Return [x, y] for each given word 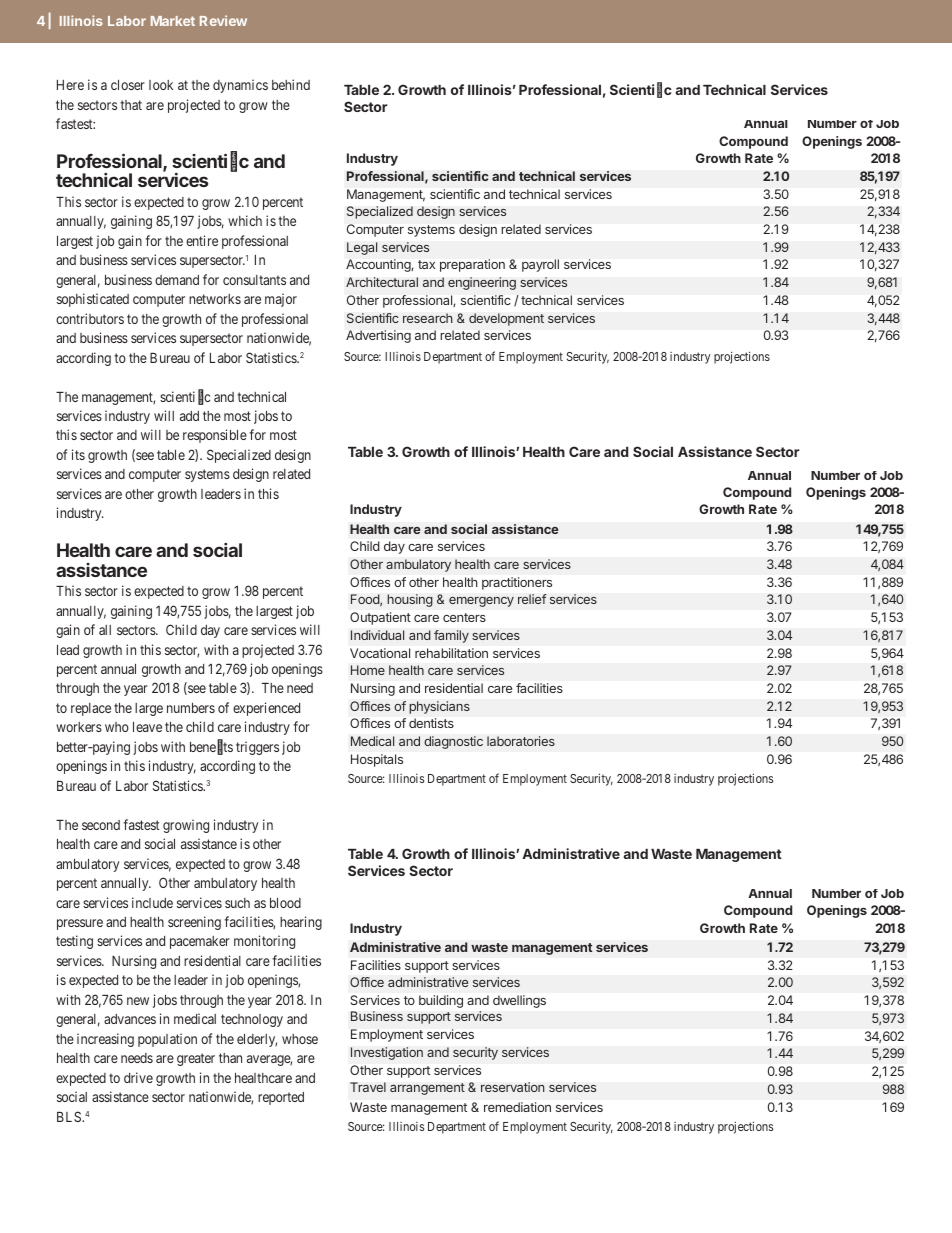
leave [147, 727]
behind [291, 84]
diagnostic [453, 742]
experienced [266, 709]
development [506, 319]
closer [128, 85]
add [189, 416]
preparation [472, 265]
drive [138, 1077]
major [281, 300]
